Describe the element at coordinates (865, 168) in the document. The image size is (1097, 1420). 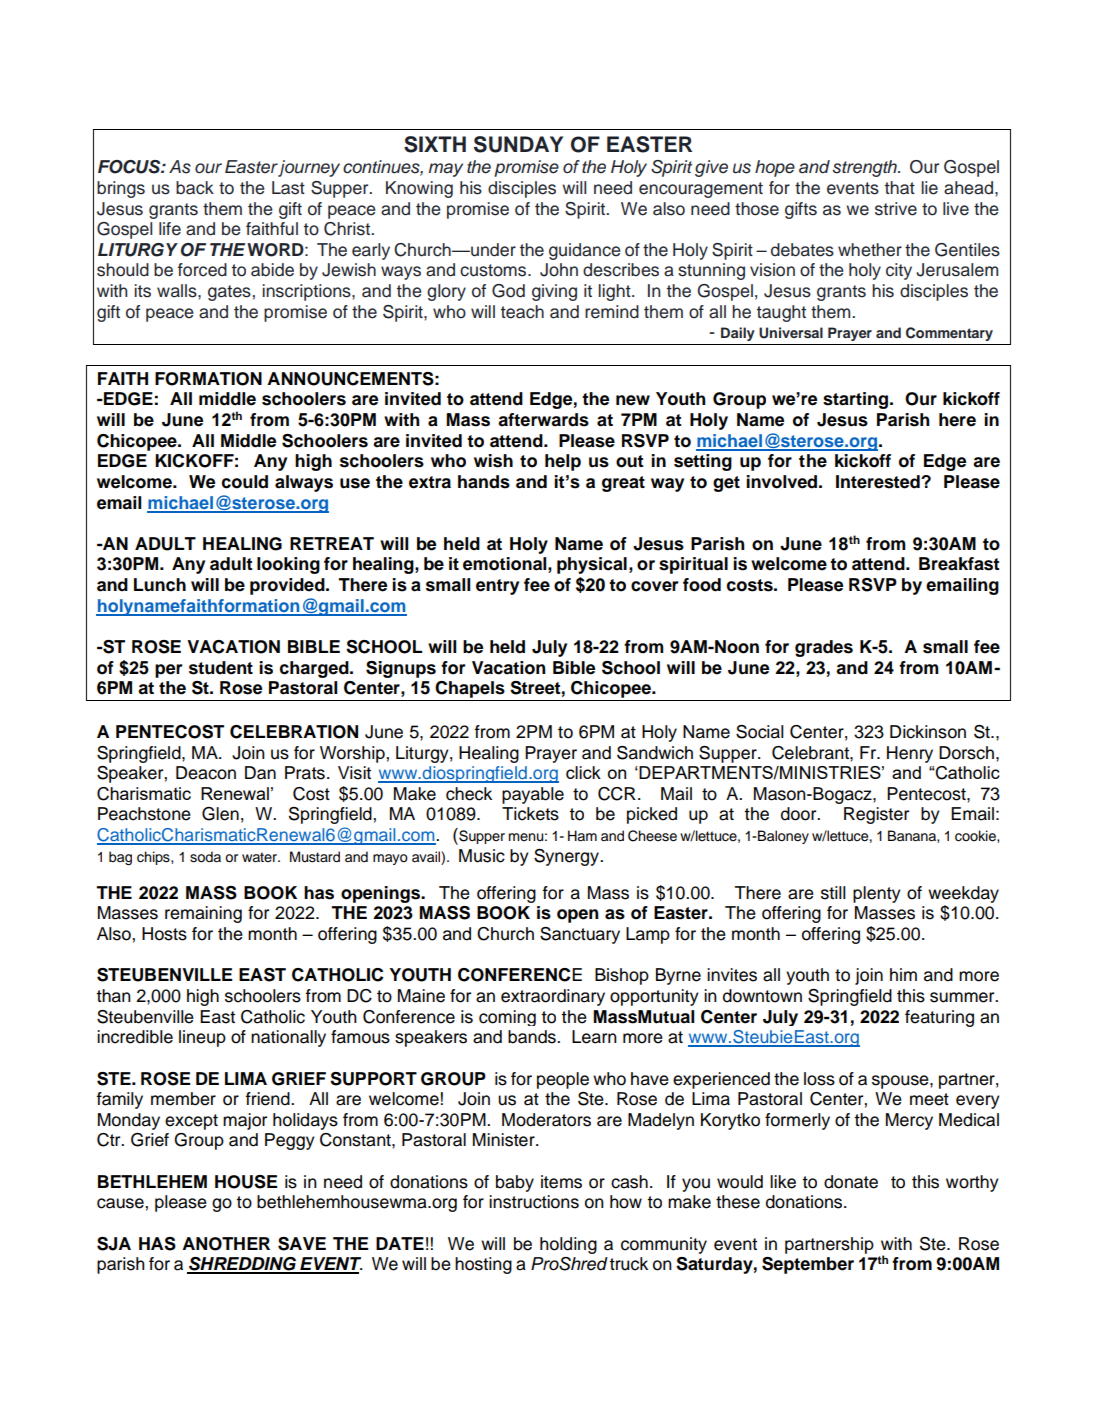
I see `strength` at that location.
